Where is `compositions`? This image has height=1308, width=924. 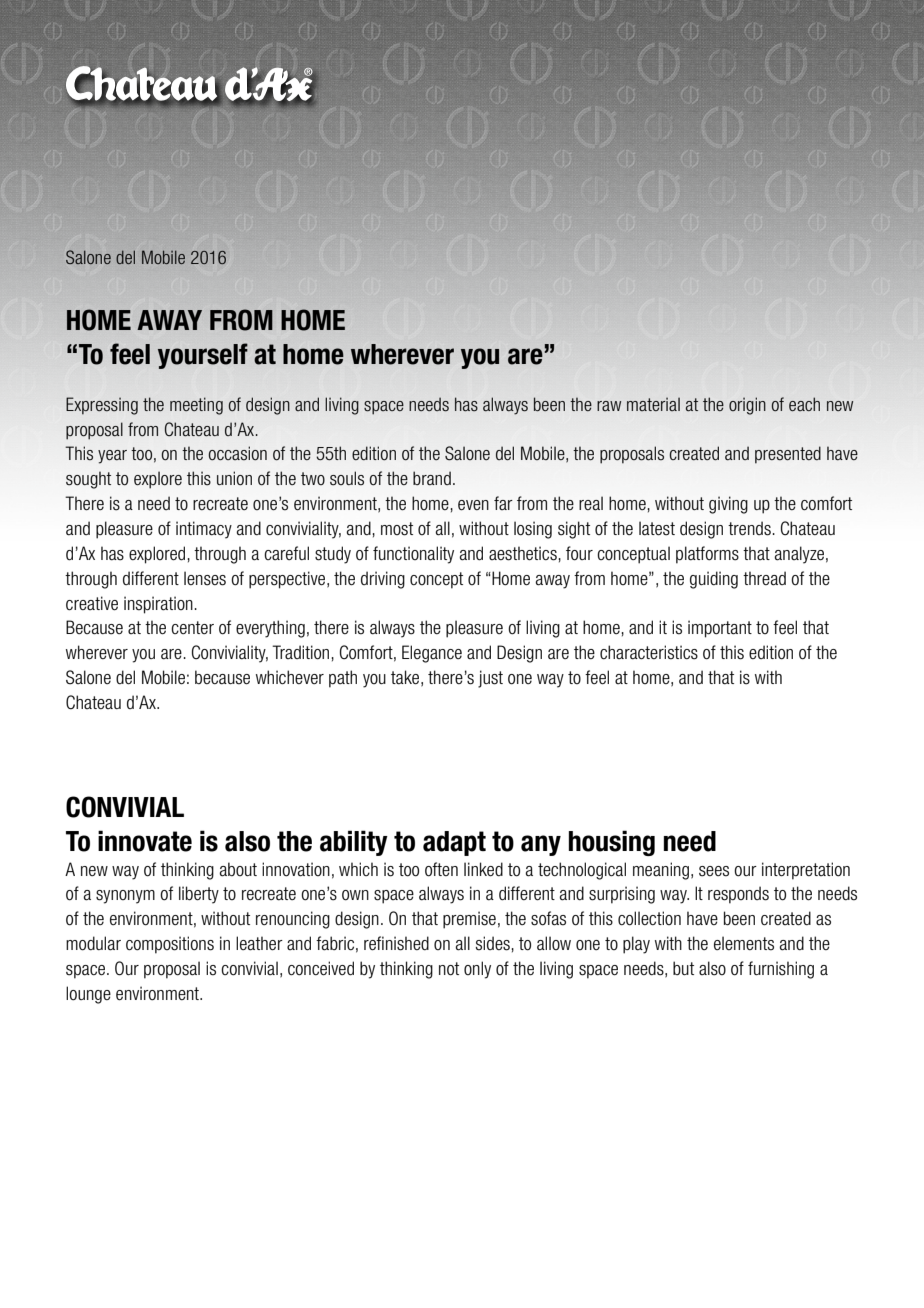 compositions is located at coordinates (170, 945).
